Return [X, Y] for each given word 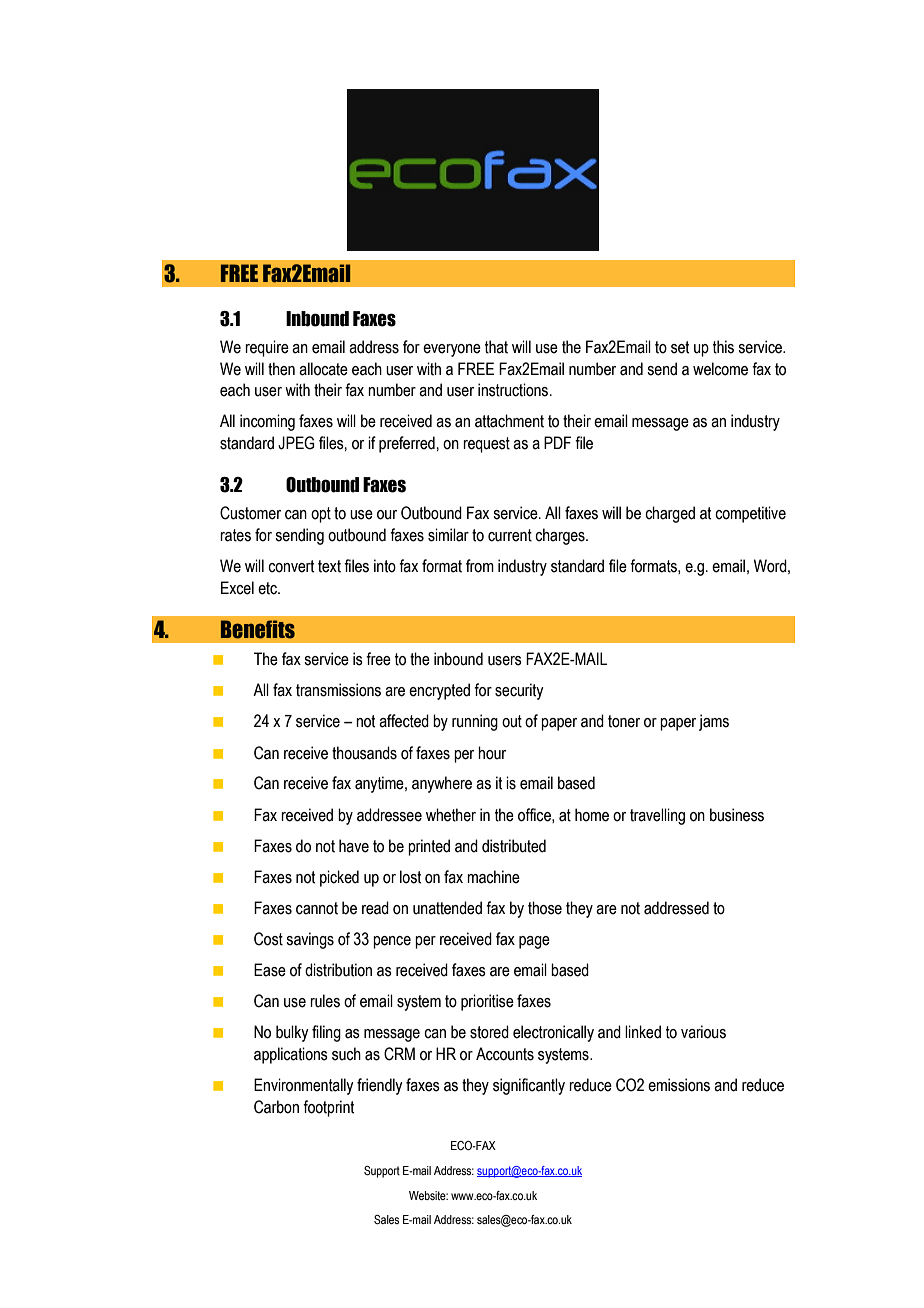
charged [670, 514]
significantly [529, 1086]
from [480, 566]
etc [268, 588]
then [281, 369]
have [354, 846]
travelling [657, 816]
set [680, 347]
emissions [679, 1085]
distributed [514, 846]
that [496, 347]
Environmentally [303, 1086]
